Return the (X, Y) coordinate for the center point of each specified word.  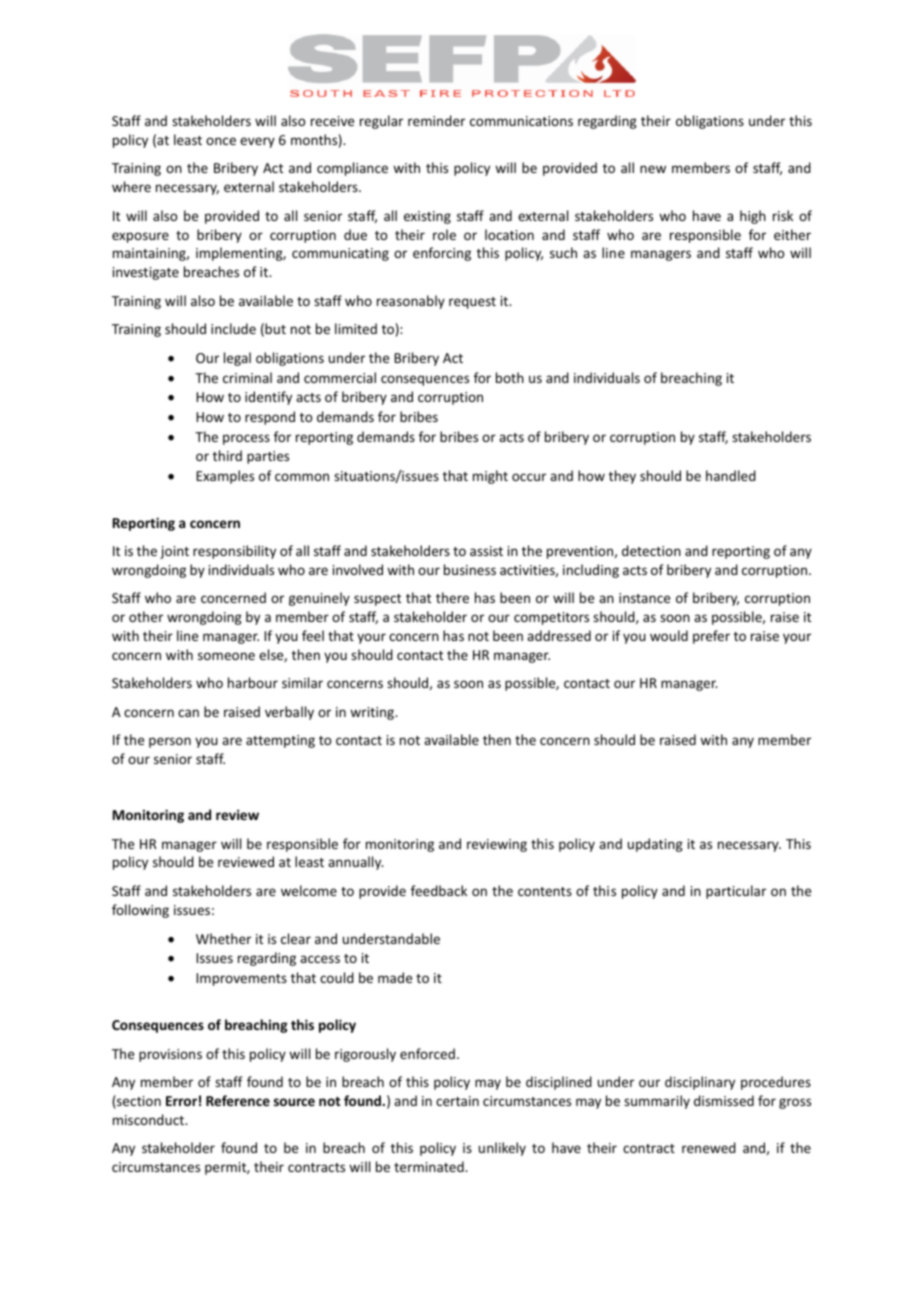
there (452, 597)
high (753, 217)
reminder (436, 120)
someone (226, 656)
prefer (711, 637)
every (257, 142)
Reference (238, 1100)
